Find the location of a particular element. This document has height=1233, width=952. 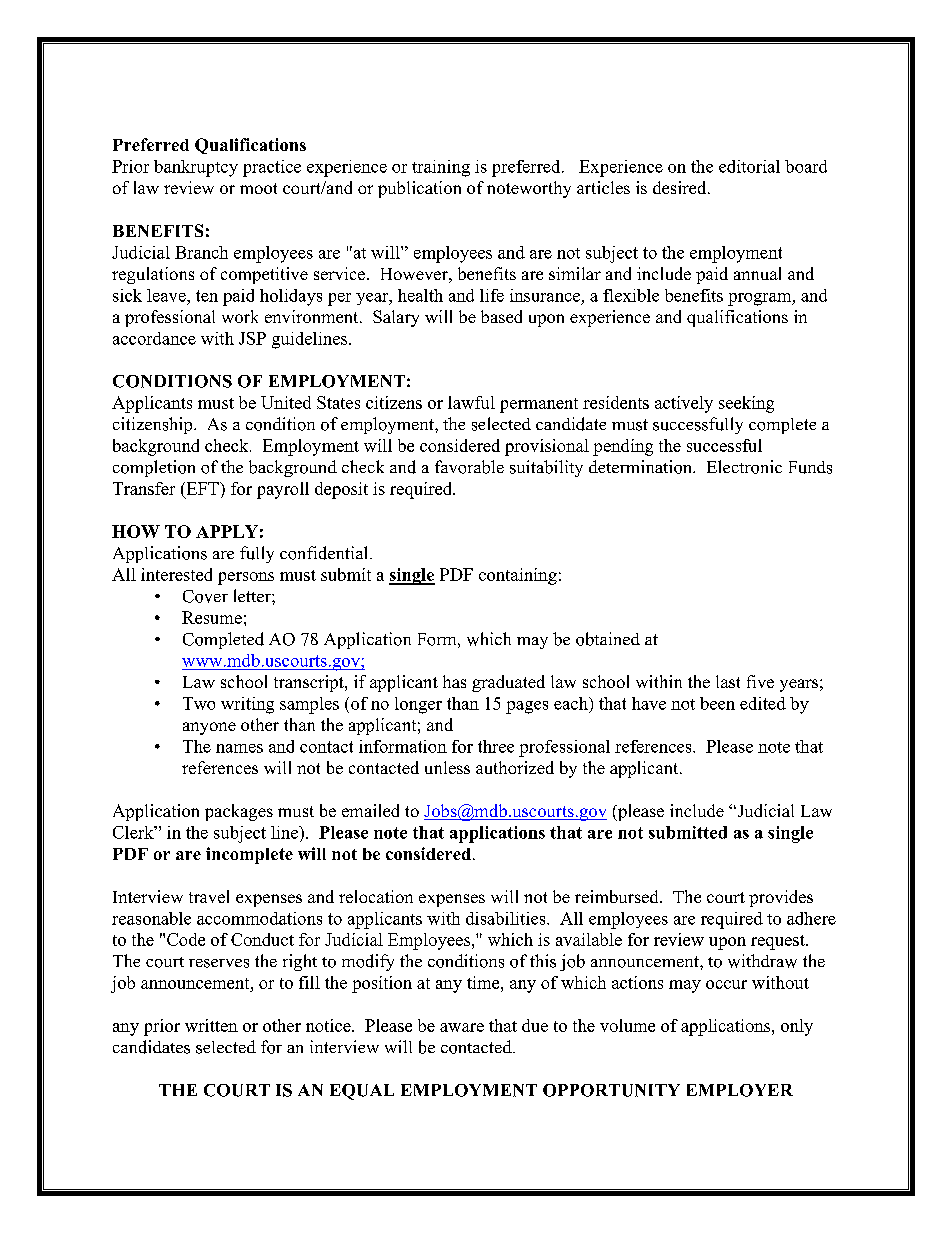

training is located at coordinates (441, 168).
